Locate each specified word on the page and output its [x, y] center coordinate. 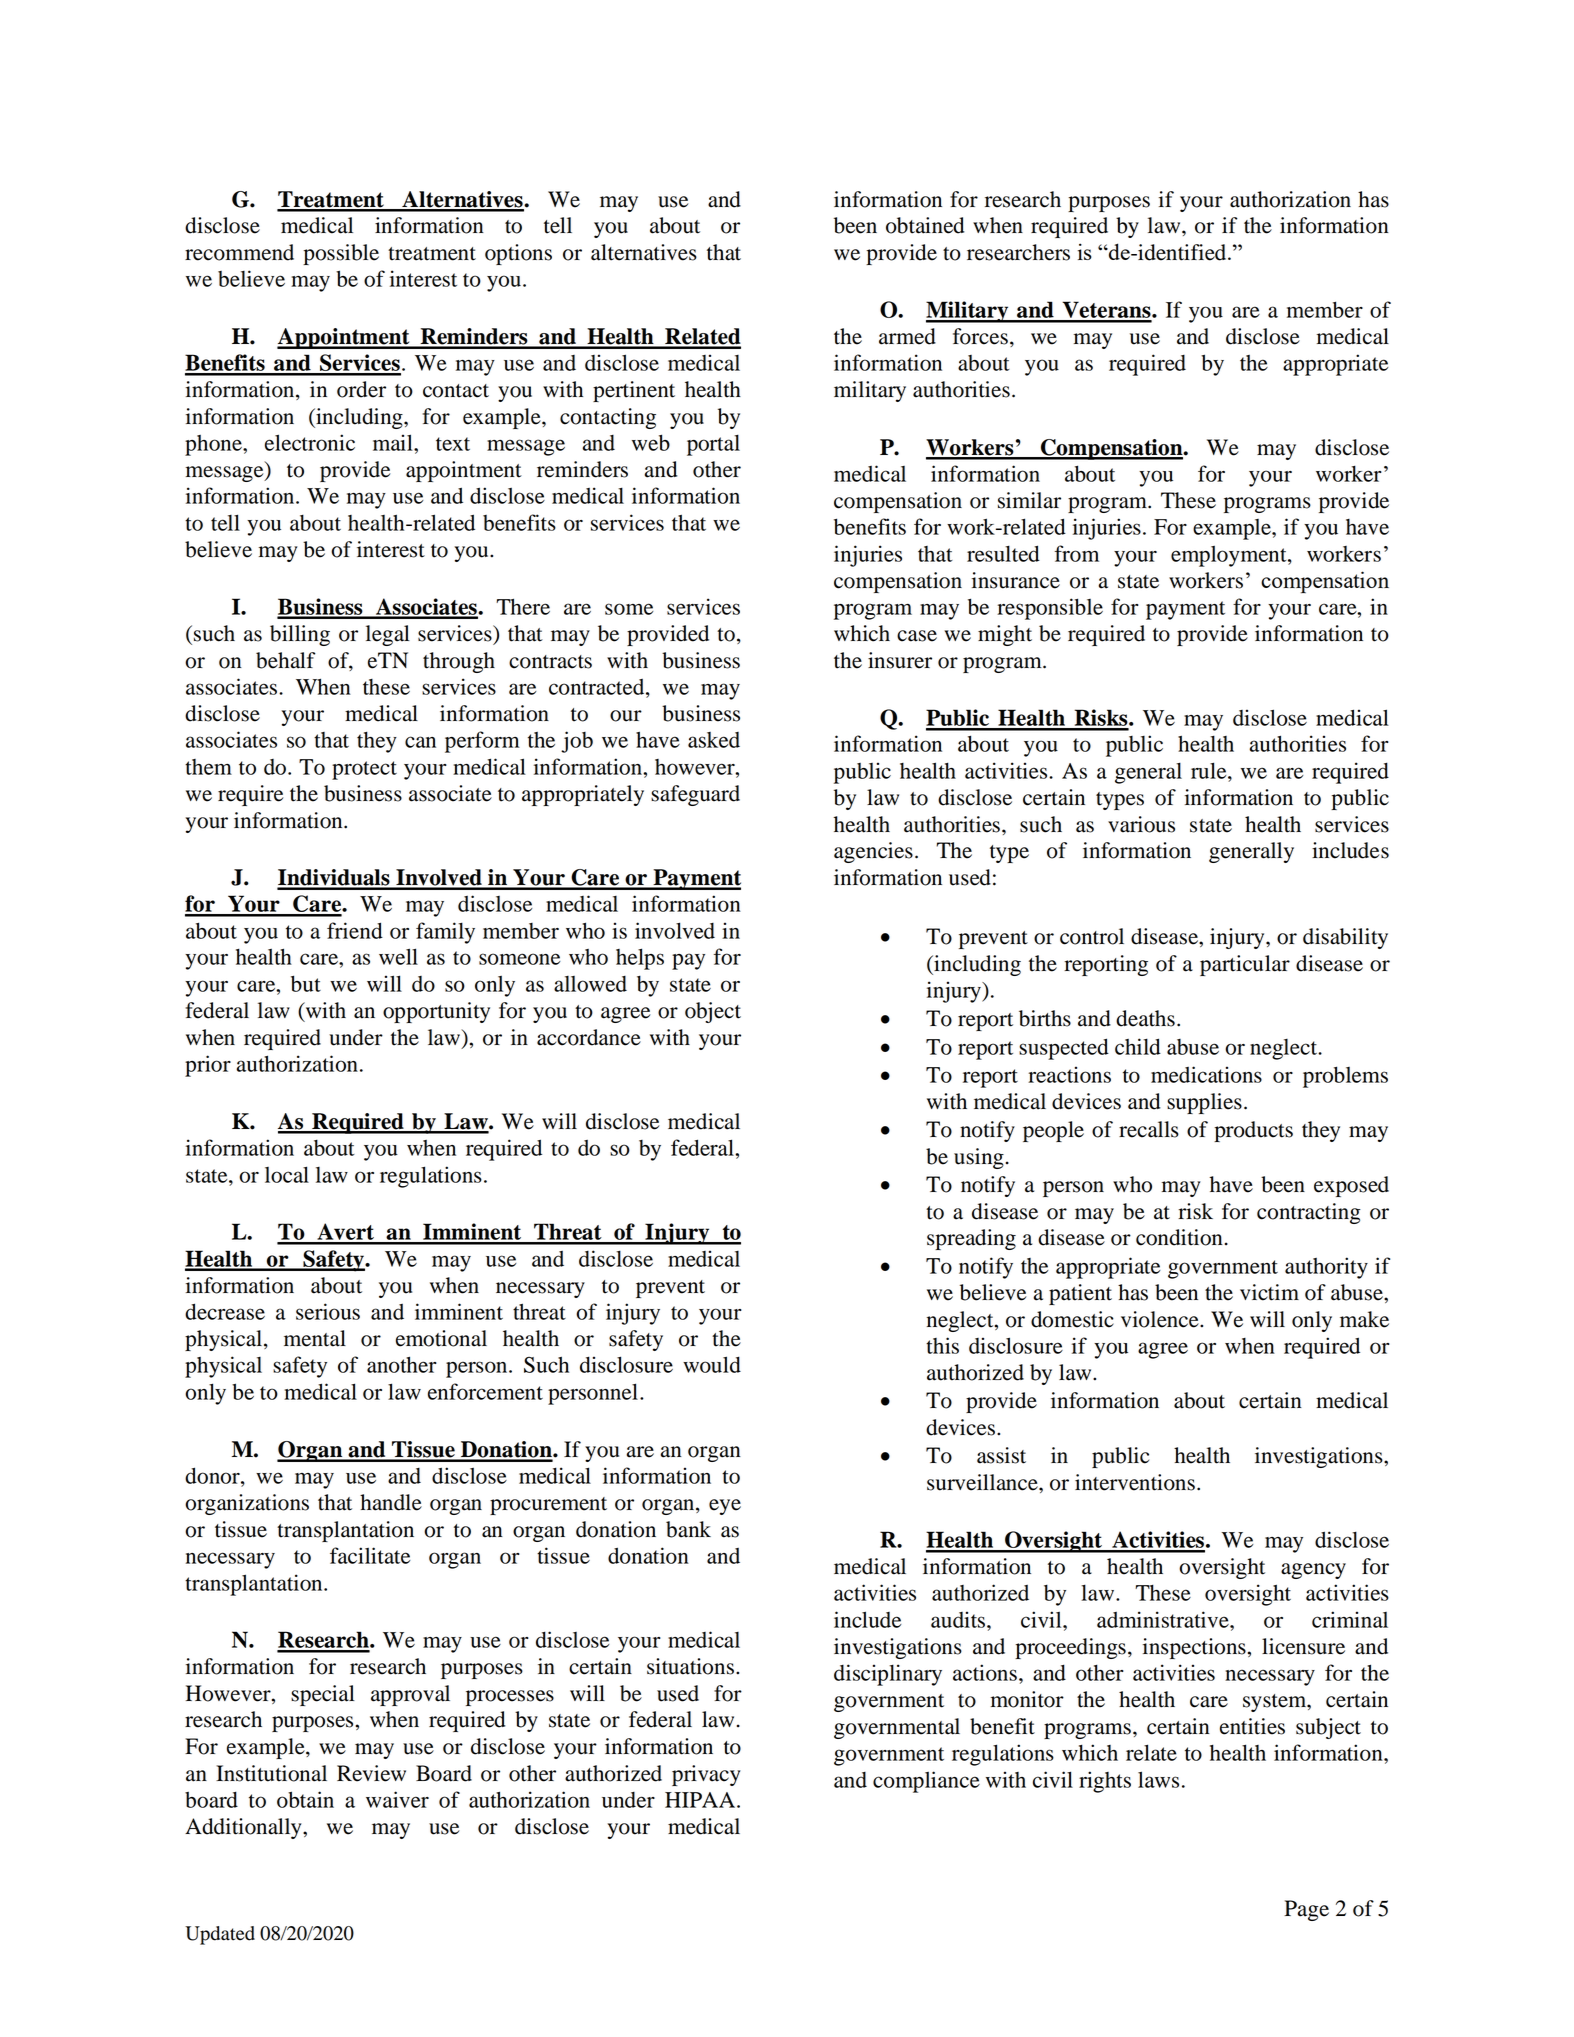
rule [1210, 770]
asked [714, 740]
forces [980, 336]
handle [391, 1502]
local [287, 1174]
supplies [1204, 1103]
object [713, 1012]
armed [907, 336]
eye [725, 1507]
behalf [285, 660]
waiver [397, 1799]
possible [341, 254]
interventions [1135, 1482]
